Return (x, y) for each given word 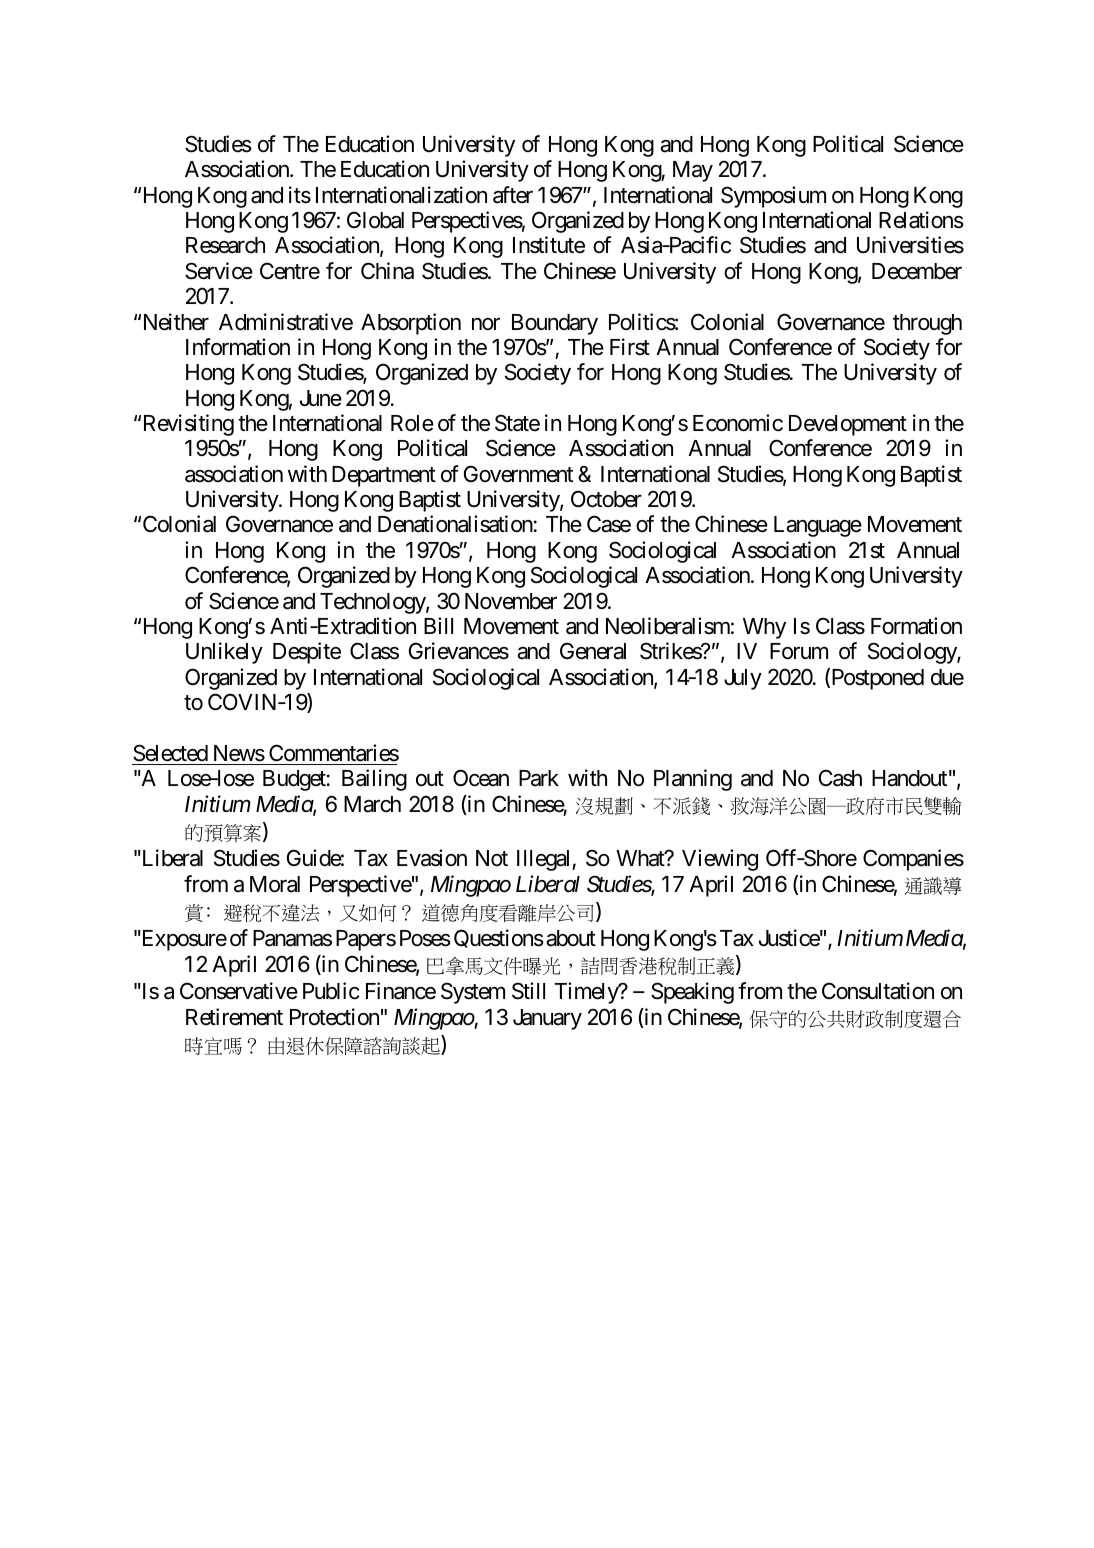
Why (764, 628)
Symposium (773, 197)
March (372, 804)
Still (528, 991)
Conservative (239, 991)
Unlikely (224, 653)
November (511, 601)
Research (225, 245)
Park (539, 778)
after (513, 195)
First (630, 347)
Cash (840, 778)
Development (848, 425)
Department (384, 476)
